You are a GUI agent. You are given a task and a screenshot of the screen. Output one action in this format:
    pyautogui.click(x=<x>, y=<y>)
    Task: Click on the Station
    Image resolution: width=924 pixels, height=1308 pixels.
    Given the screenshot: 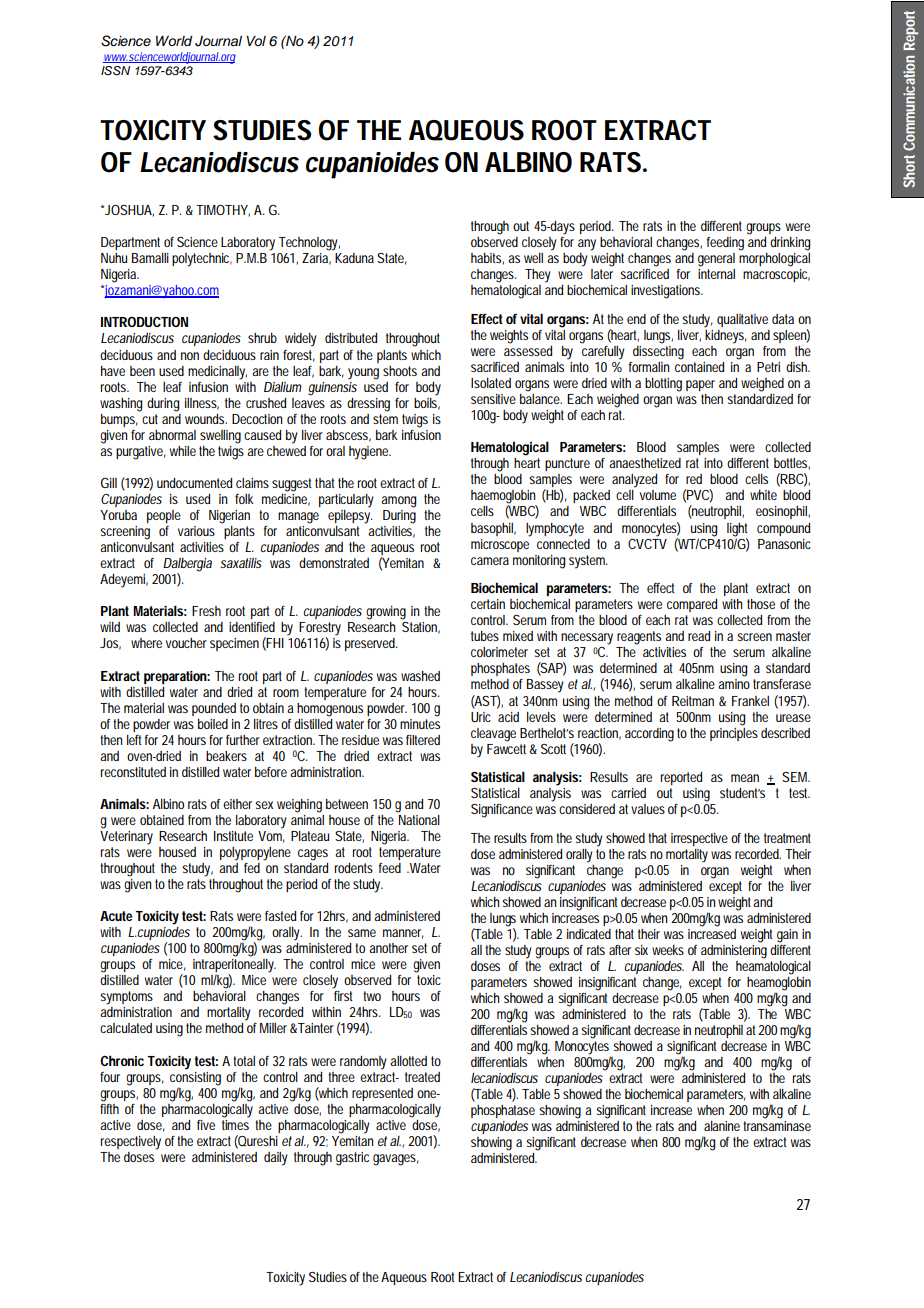 What is the action you would take?
    pyautogui.click(x=421, y=628)
